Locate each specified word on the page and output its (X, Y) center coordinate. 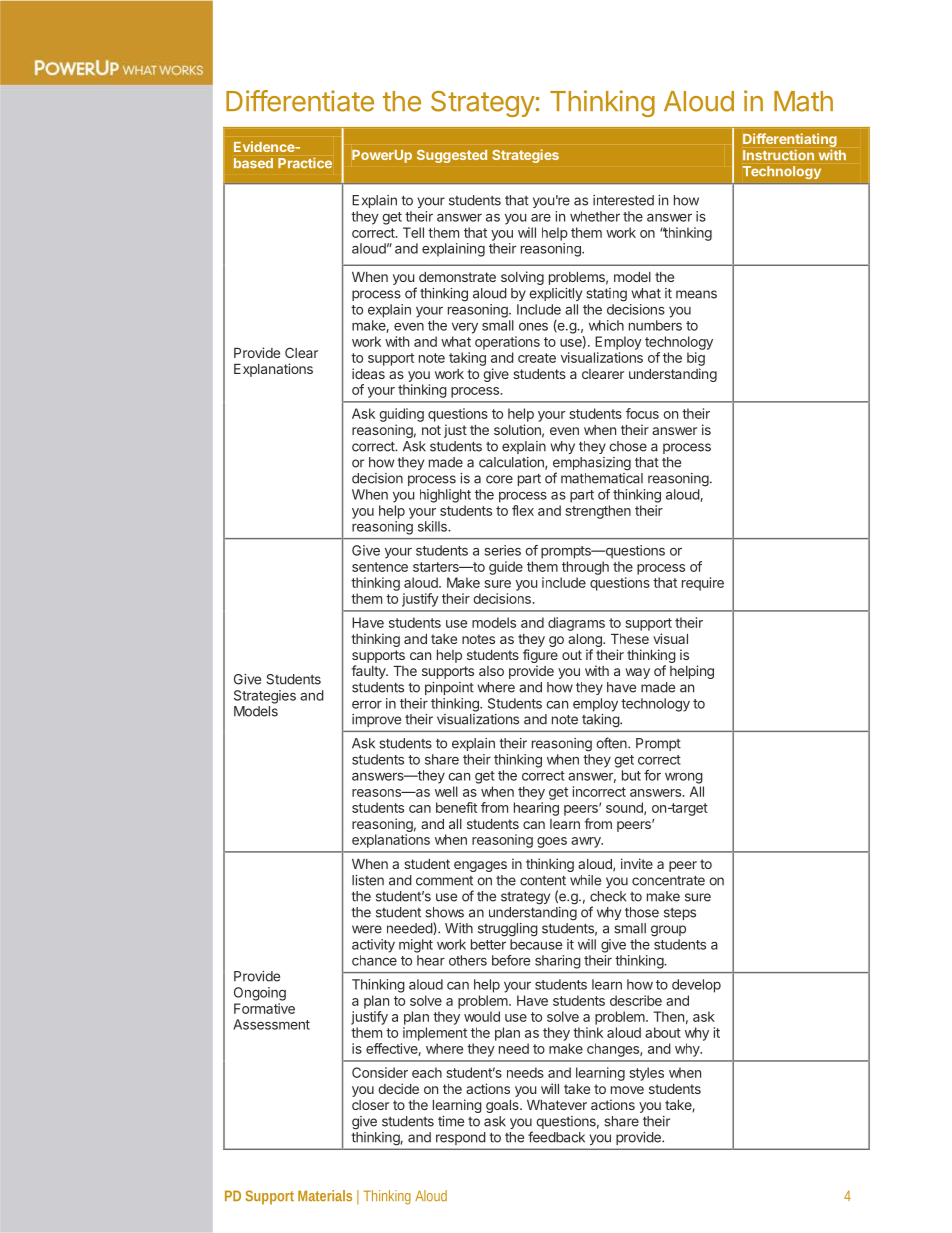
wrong (684, 778)
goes (552, 842)
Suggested (452, 156)
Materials (325, 1196)
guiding (401, 415)
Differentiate (300, 101)
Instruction (778, 155)
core (499, 479)
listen (368, 880)
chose (628, 446)
